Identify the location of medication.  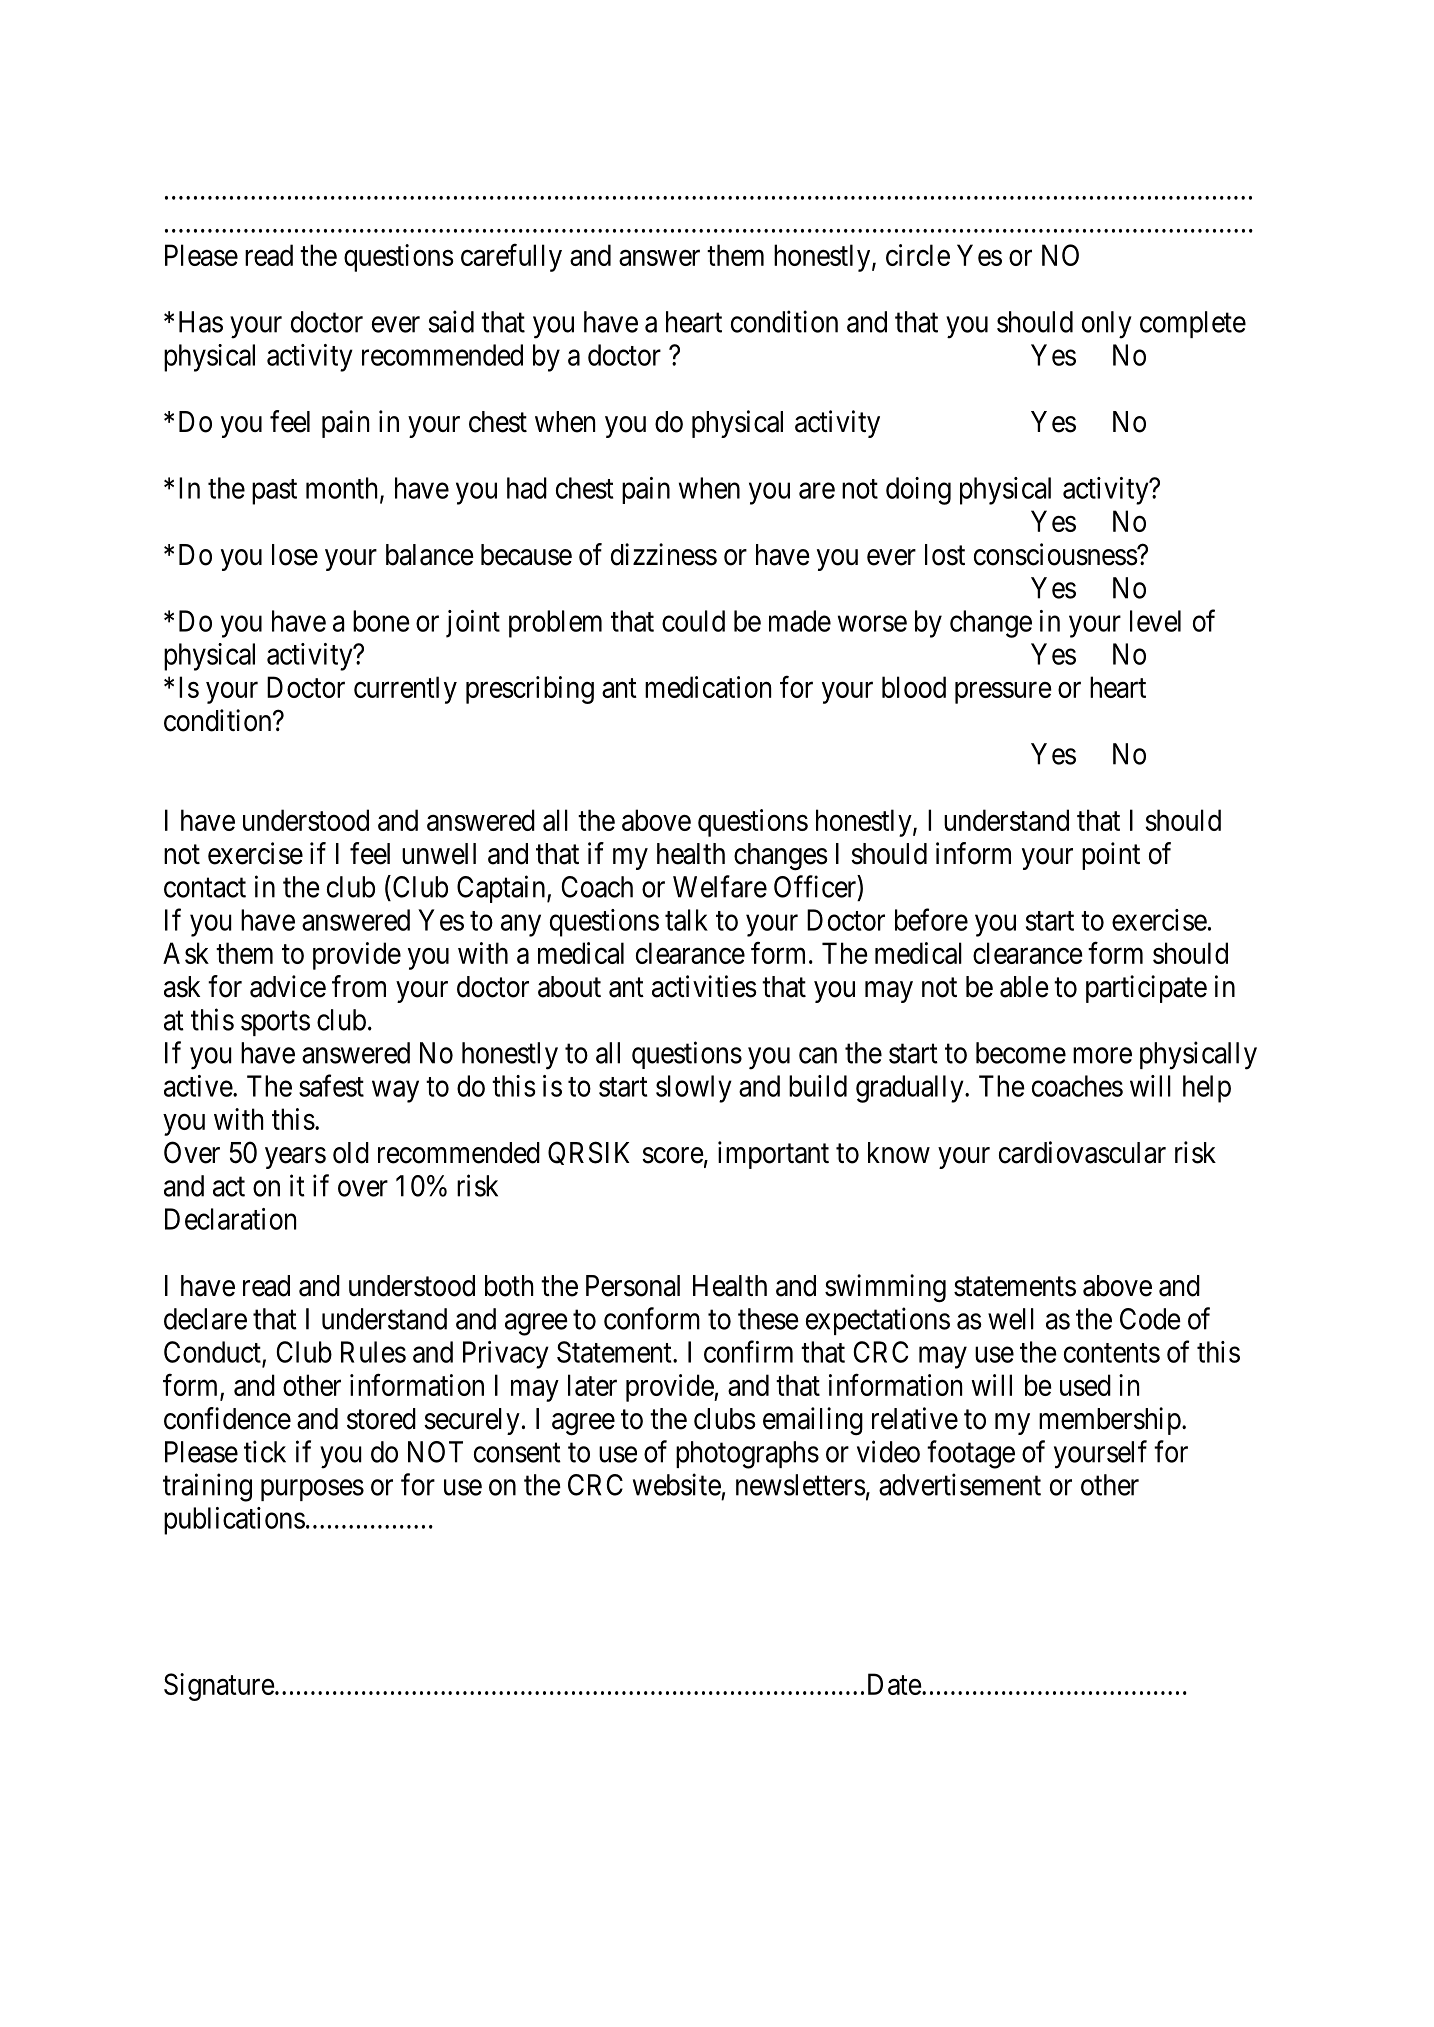
(708, 687).
